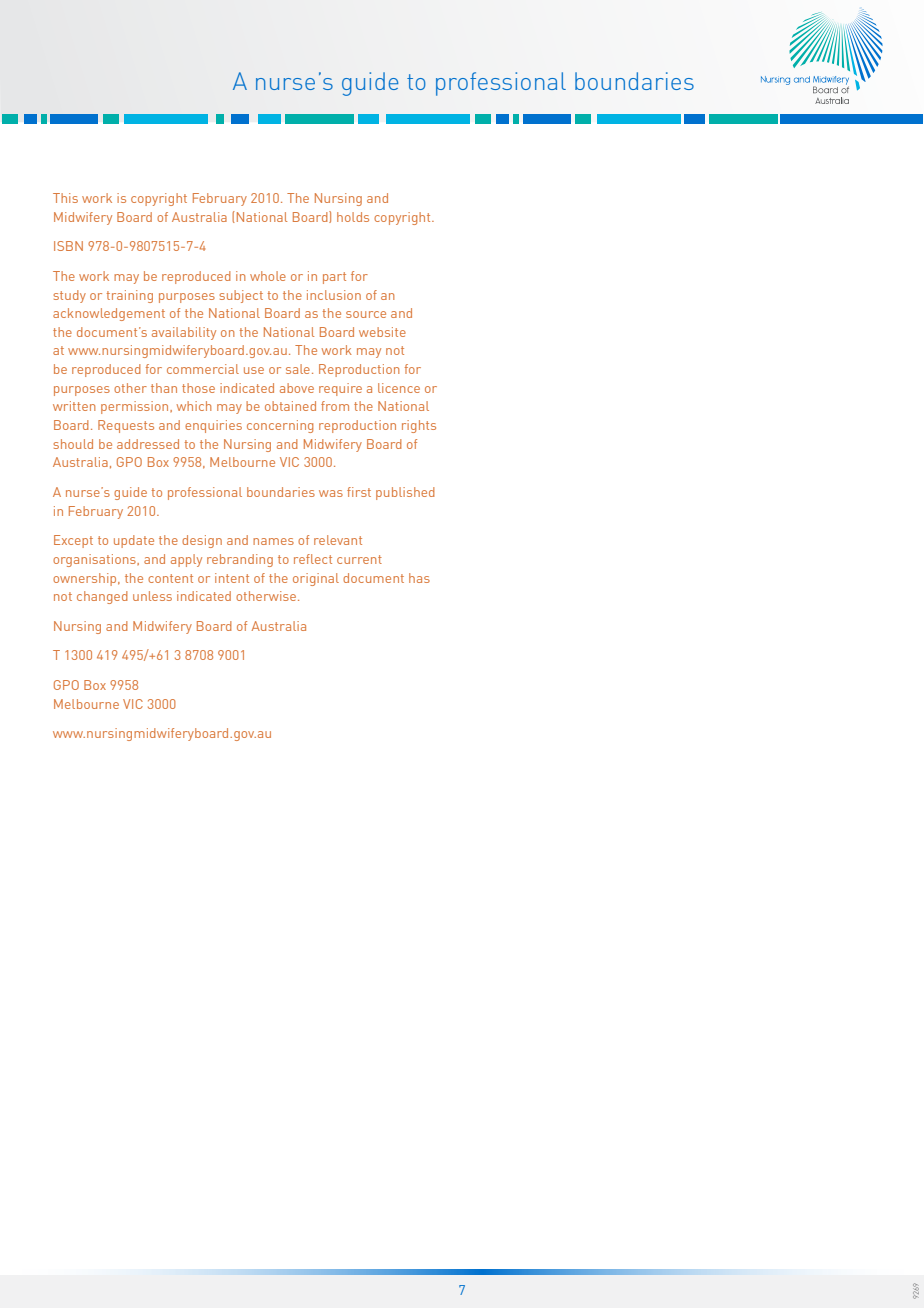 This screenshot has height=1308, width=924. Describe the element at coordinates (382, 332) in the screenshot. I see `website` at that location.
